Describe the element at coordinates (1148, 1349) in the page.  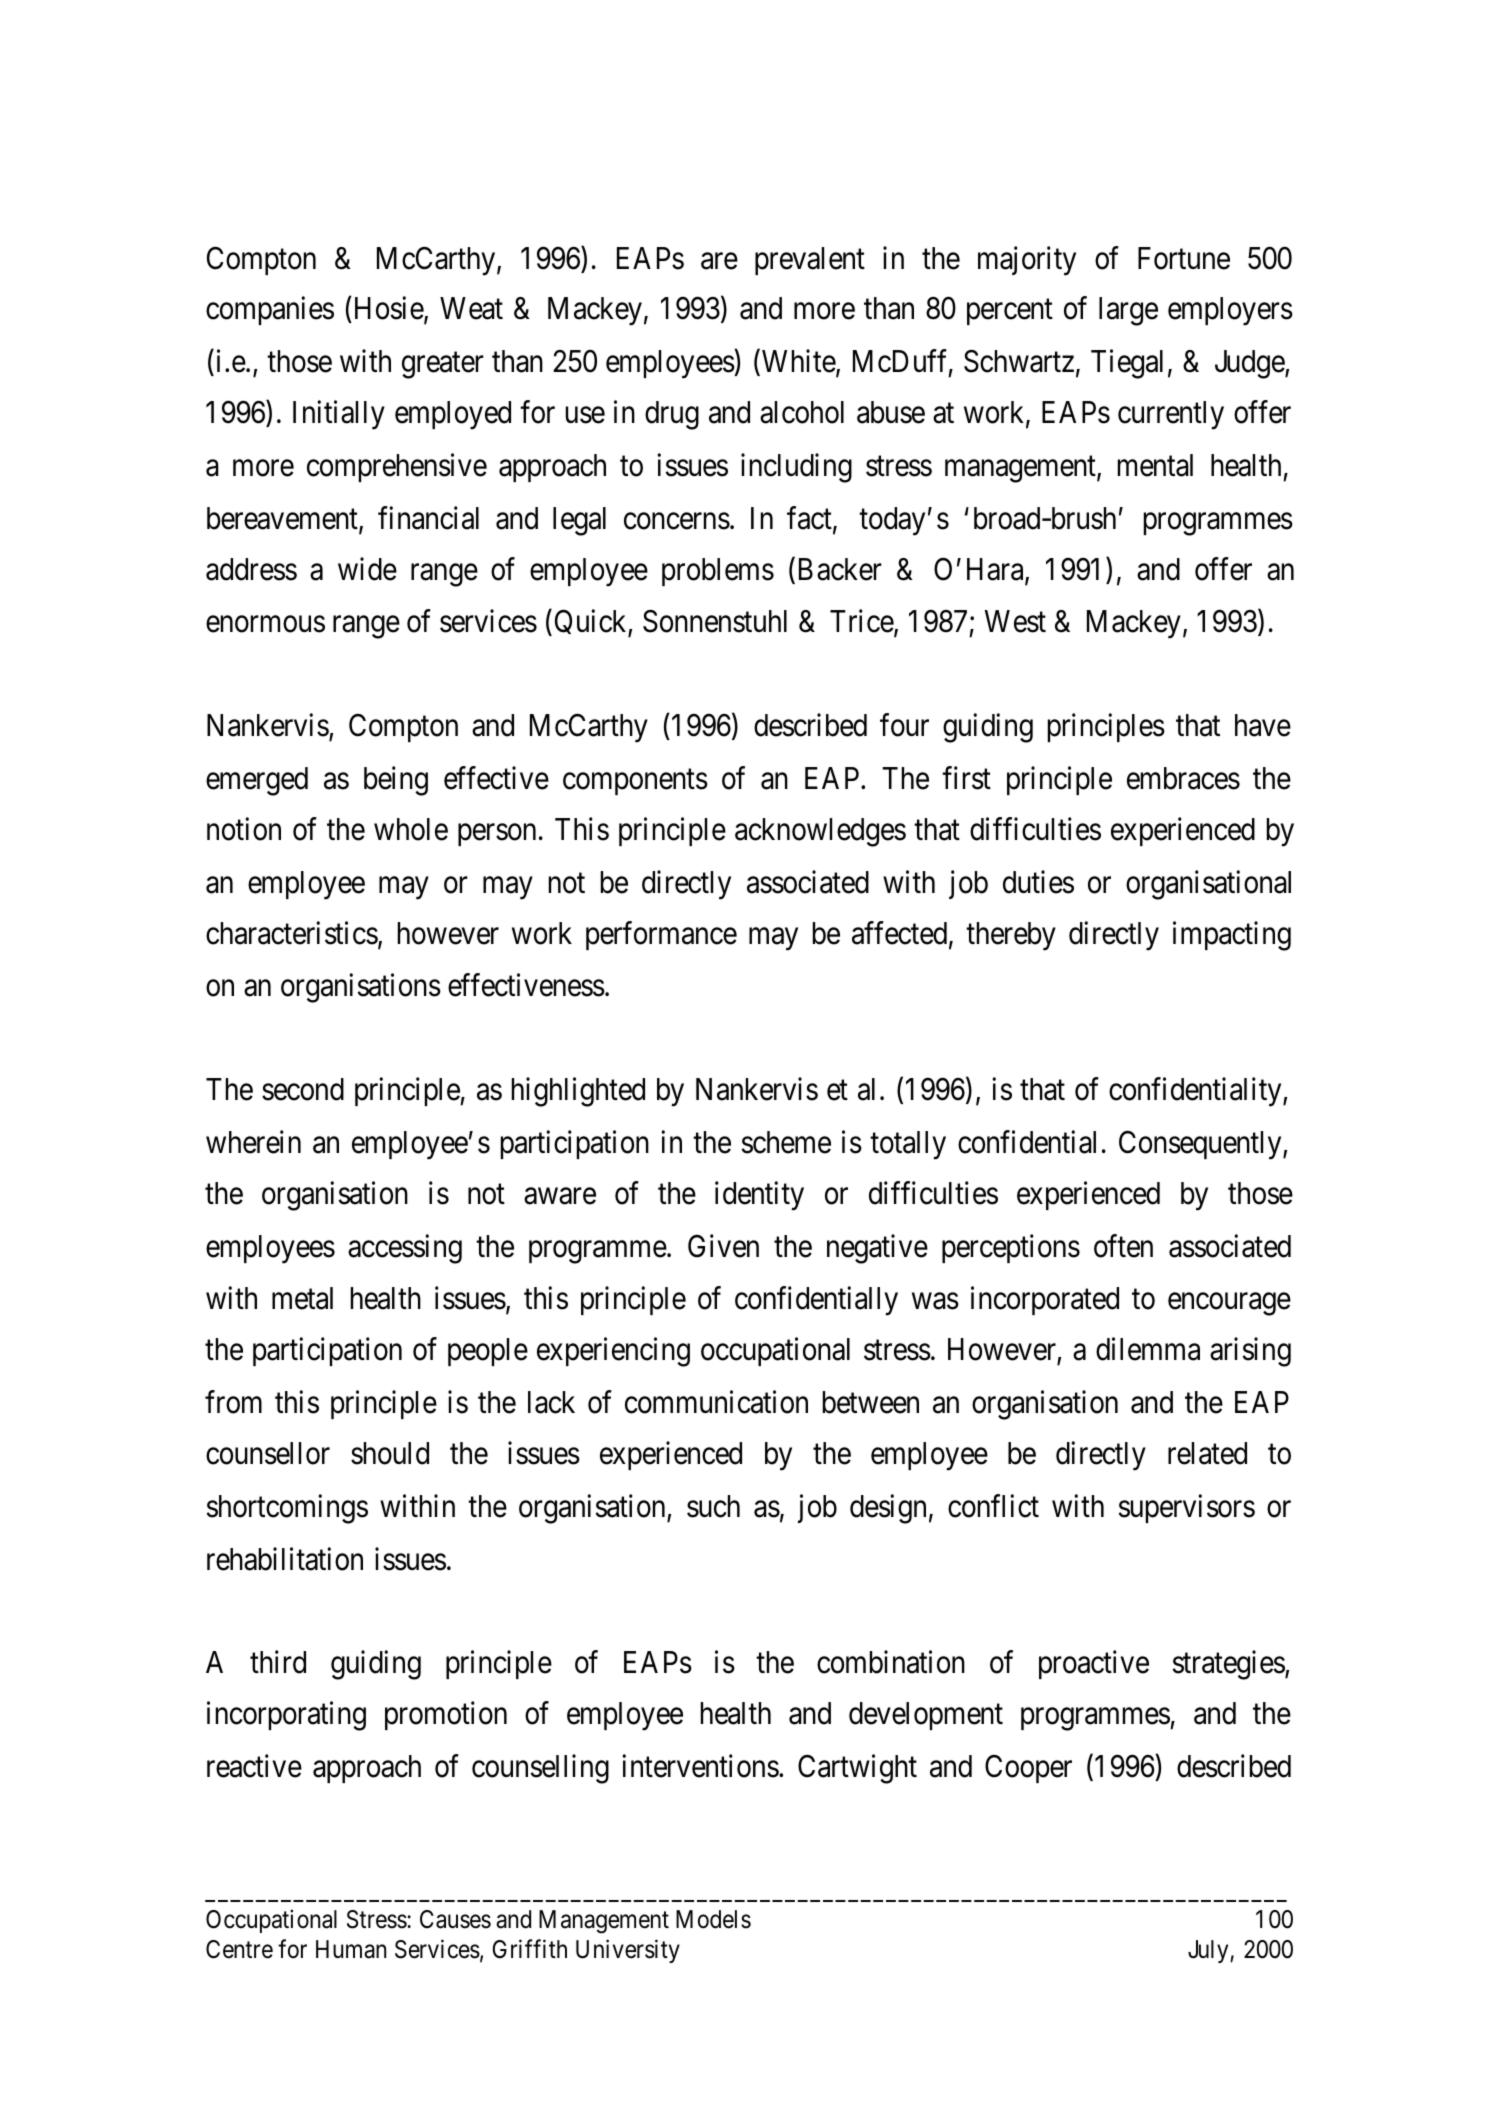
I see `dilemma` at that location.
